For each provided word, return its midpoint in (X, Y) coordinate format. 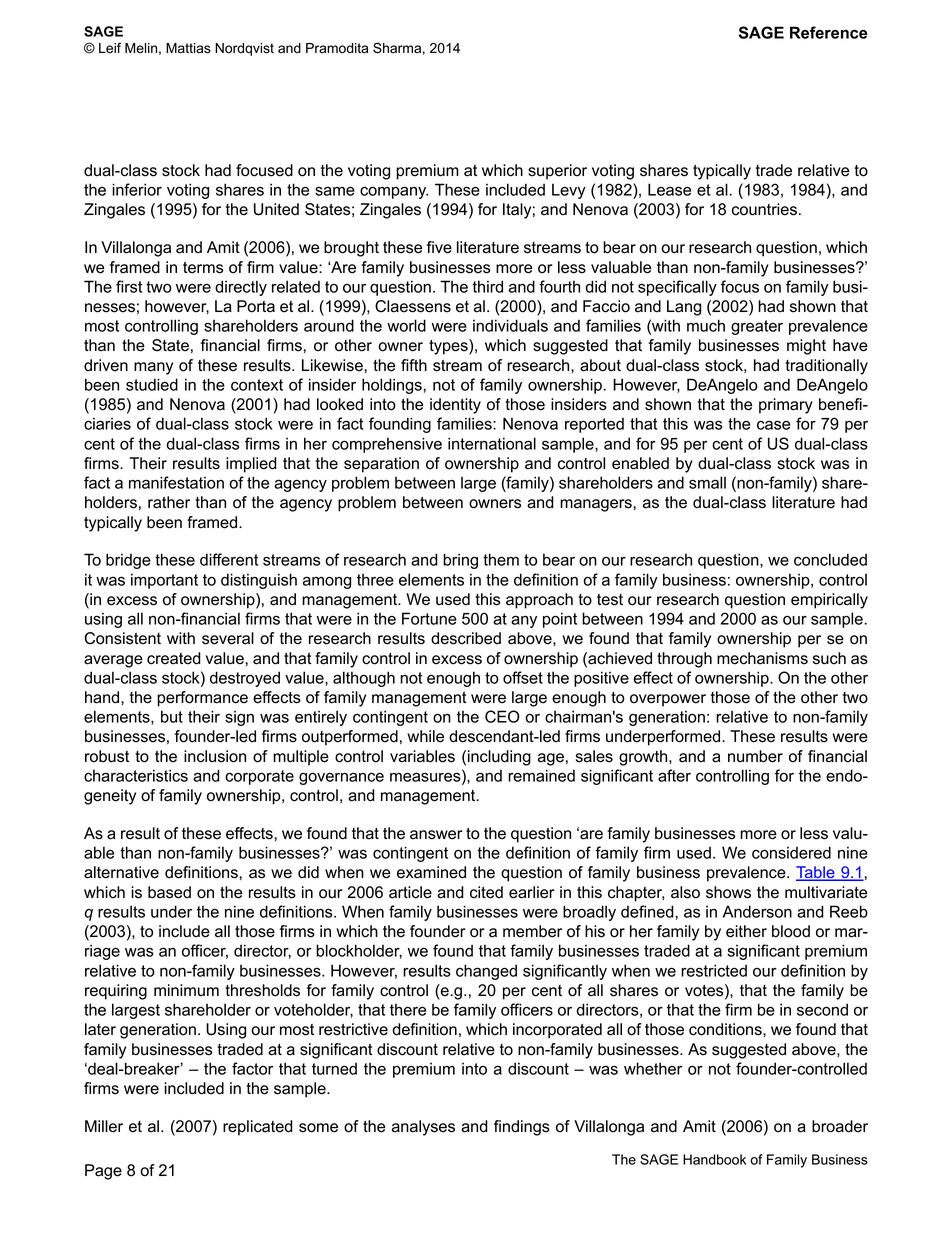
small (707, 482)
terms (203, 268)
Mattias (188, 48)
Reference (828, 32)
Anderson (757, 911)
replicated (258, 1128)
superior (557, 172)
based (169, 892)
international (492, 443)
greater (757, 327)
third (487, 286)
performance (202, 699)
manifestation (176, 482)
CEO (502, 716)
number (755, 756)
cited (486, 892)
